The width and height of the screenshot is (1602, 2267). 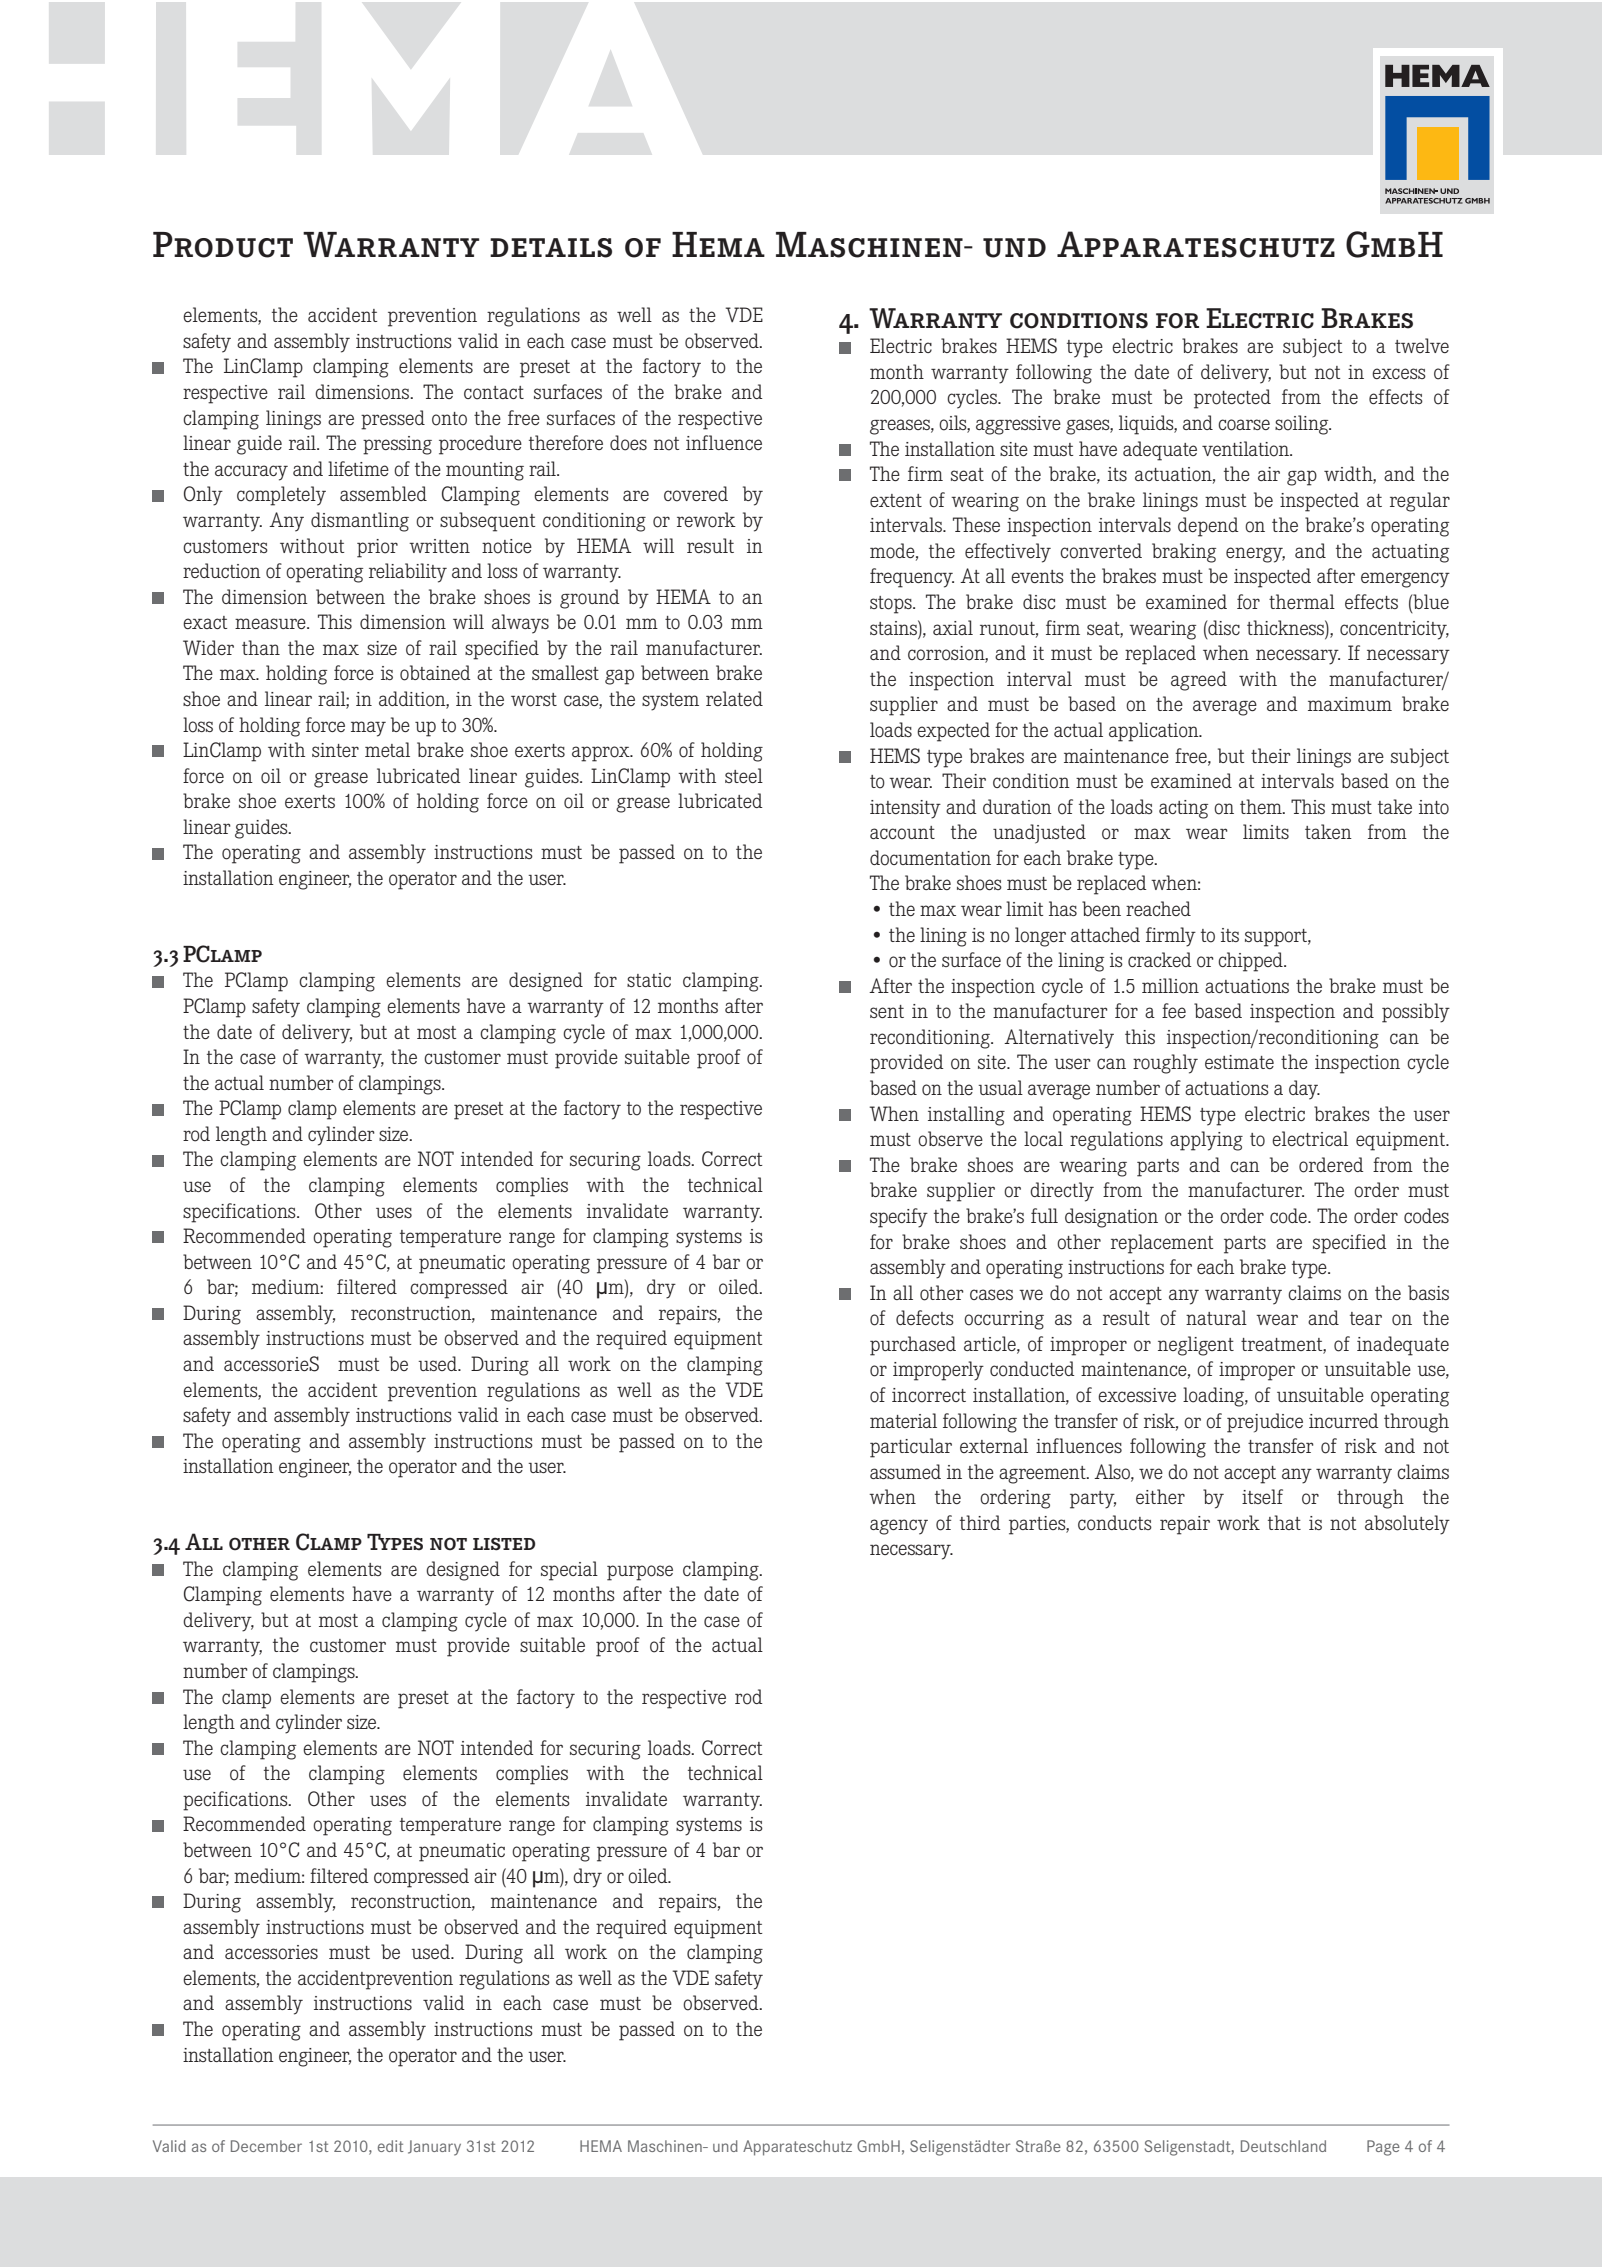 I want to click on edit, so click(x=391, y=2146).
